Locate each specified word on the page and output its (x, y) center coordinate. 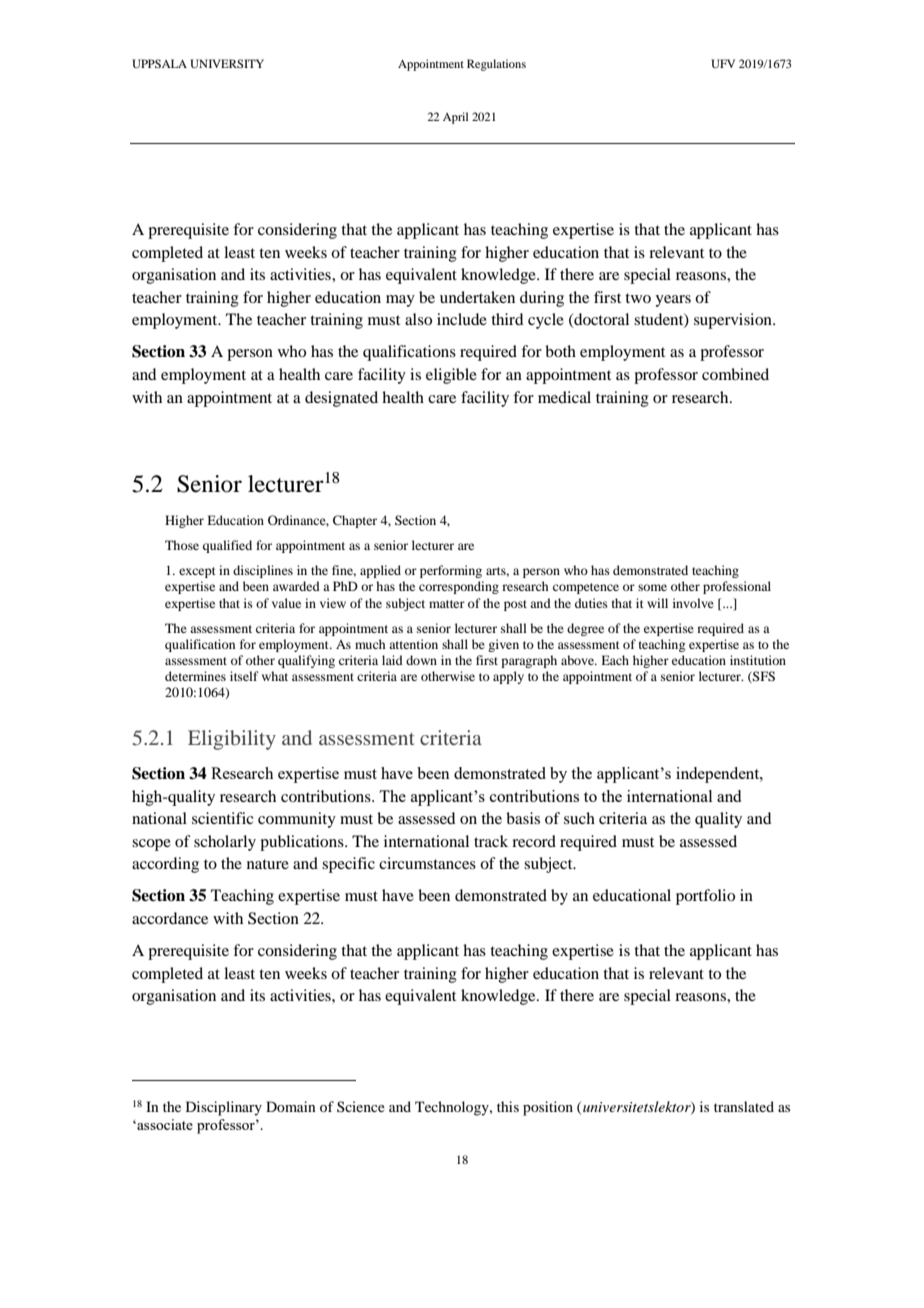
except (197, 572)
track (491, 841)
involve (693, 603)
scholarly (225, 843)
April (455, 118)
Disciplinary (224, 1108)
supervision (734, 321)
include (462, 319)
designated (341, 399)
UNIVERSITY (227, 63)
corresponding (459, 587)
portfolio (705, 897)
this (508, 1106)
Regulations (496, 65)
